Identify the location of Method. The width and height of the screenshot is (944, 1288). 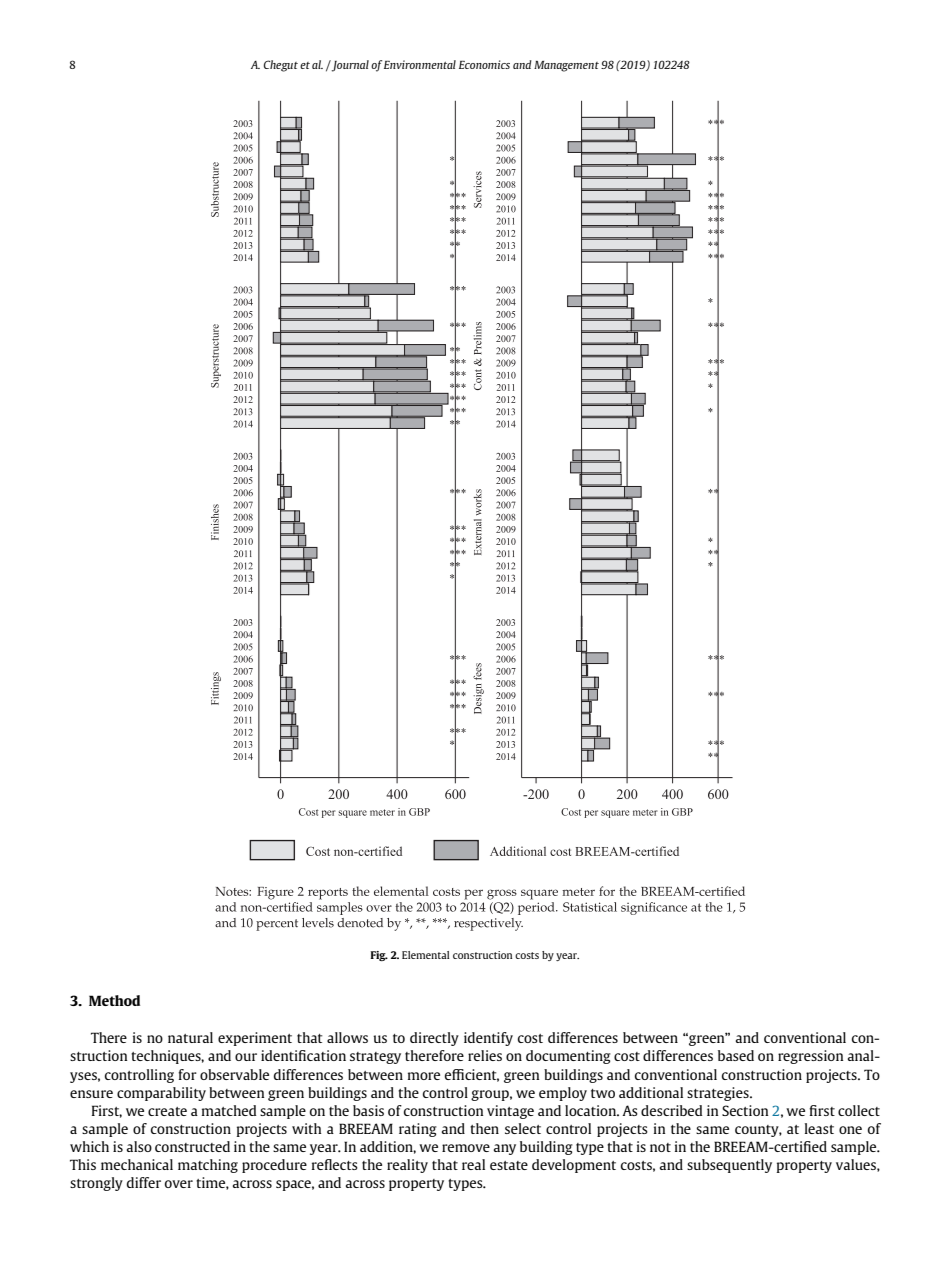
(114, 1000).
